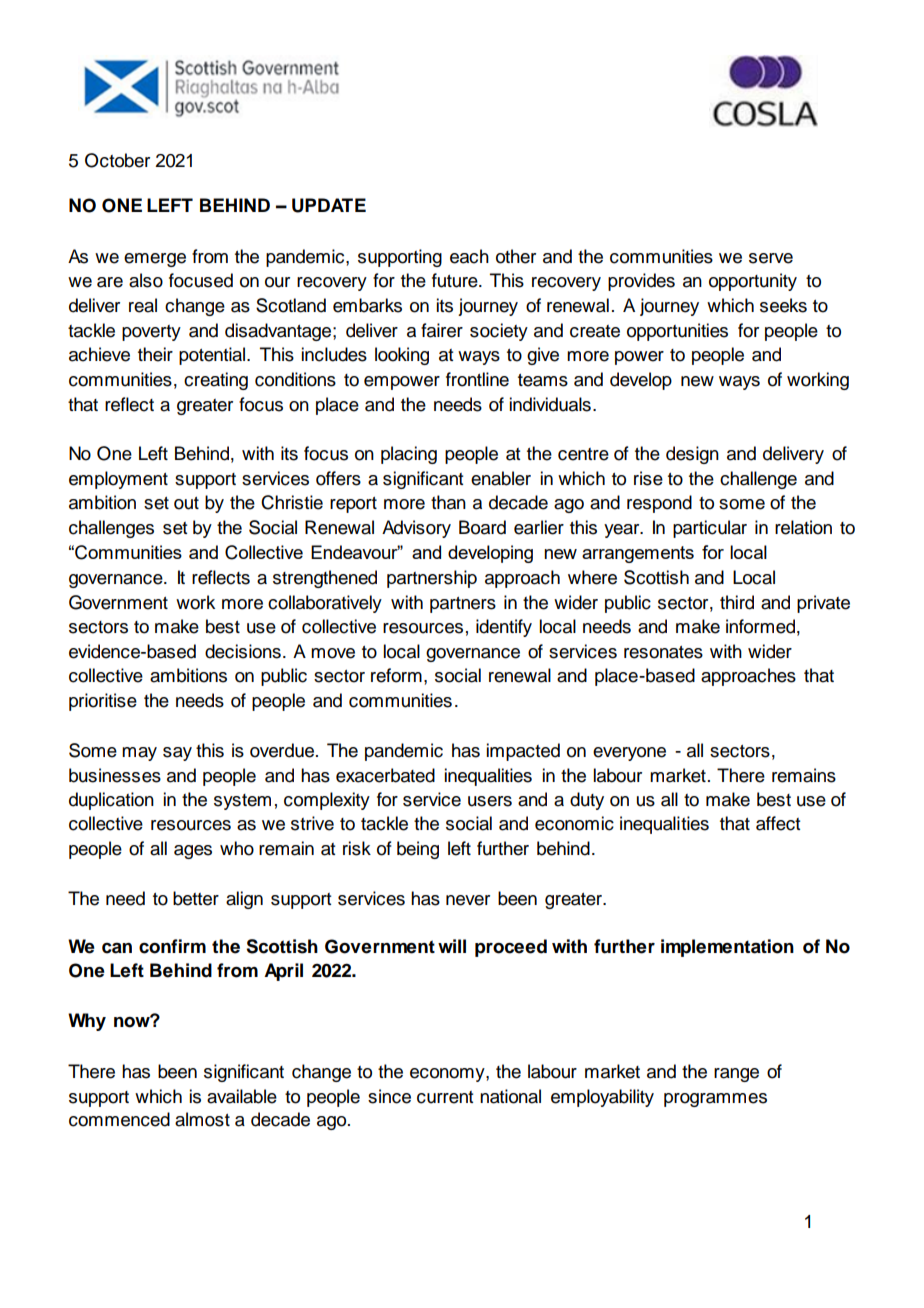  Describe the element at coordinates (715, 1100) in the page. I see `programmes` at that location.
